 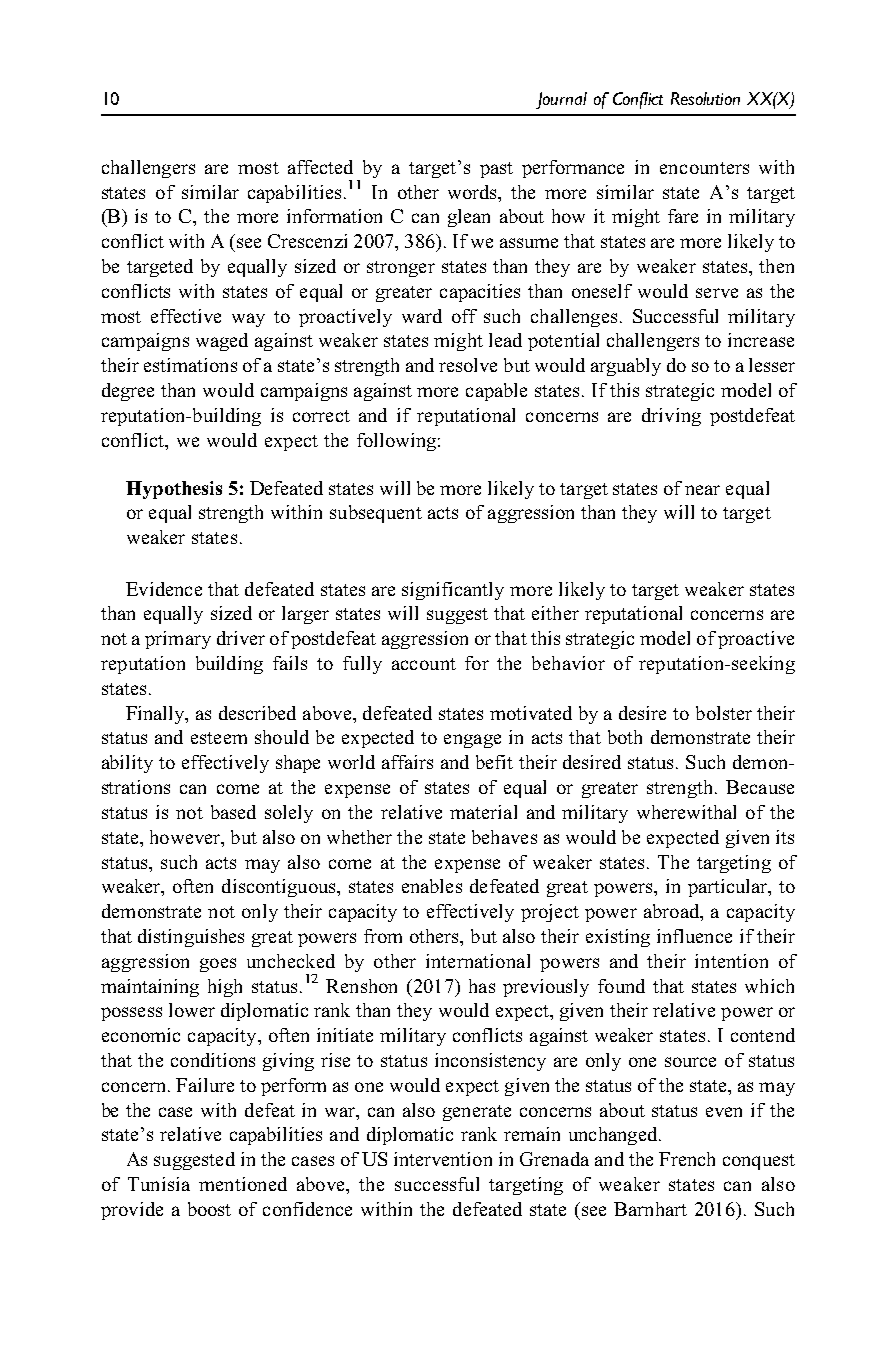 I want to click on French, so click(x=687, y=1159).
